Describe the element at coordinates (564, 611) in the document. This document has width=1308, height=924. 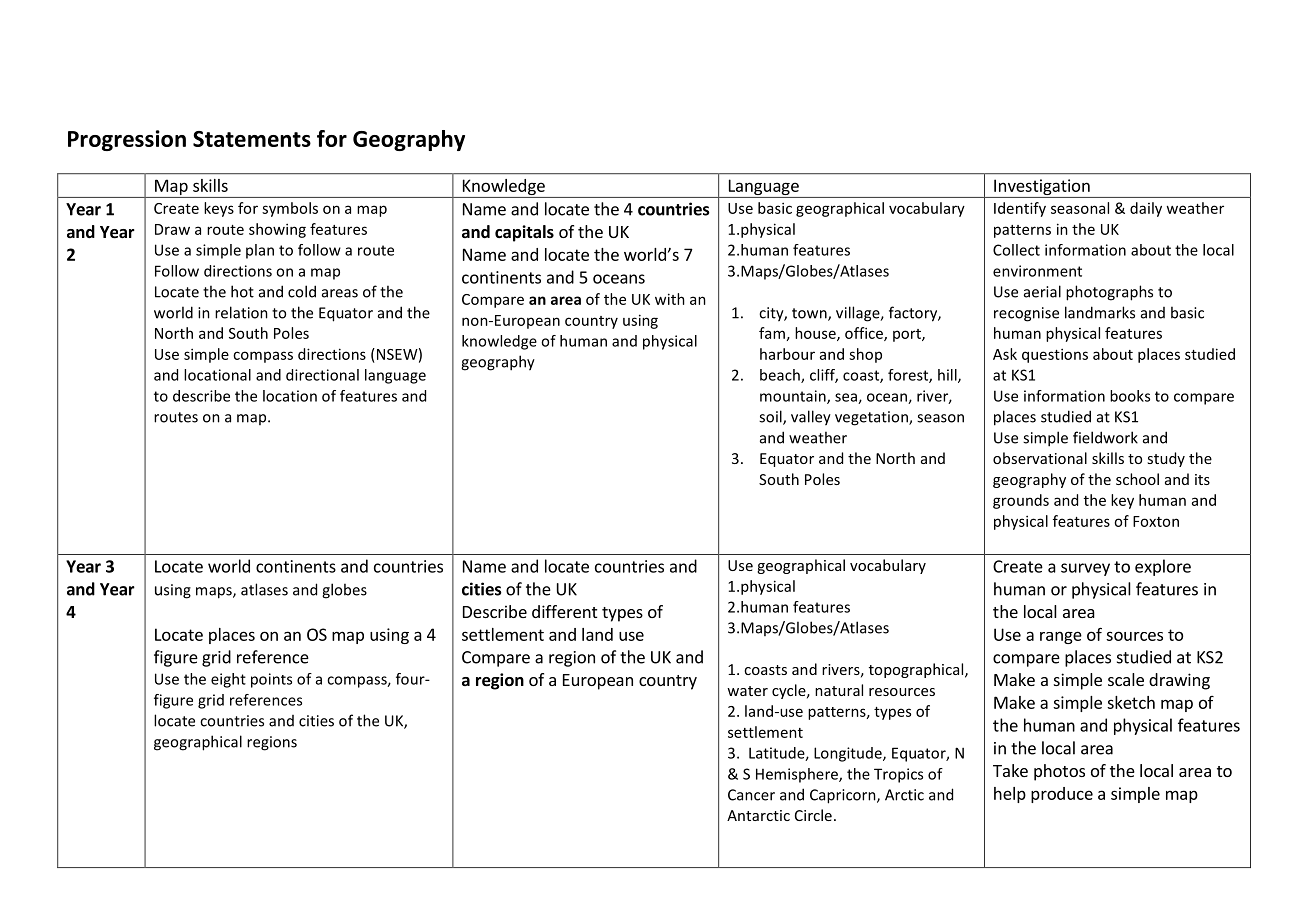
I see `different` at that location.
